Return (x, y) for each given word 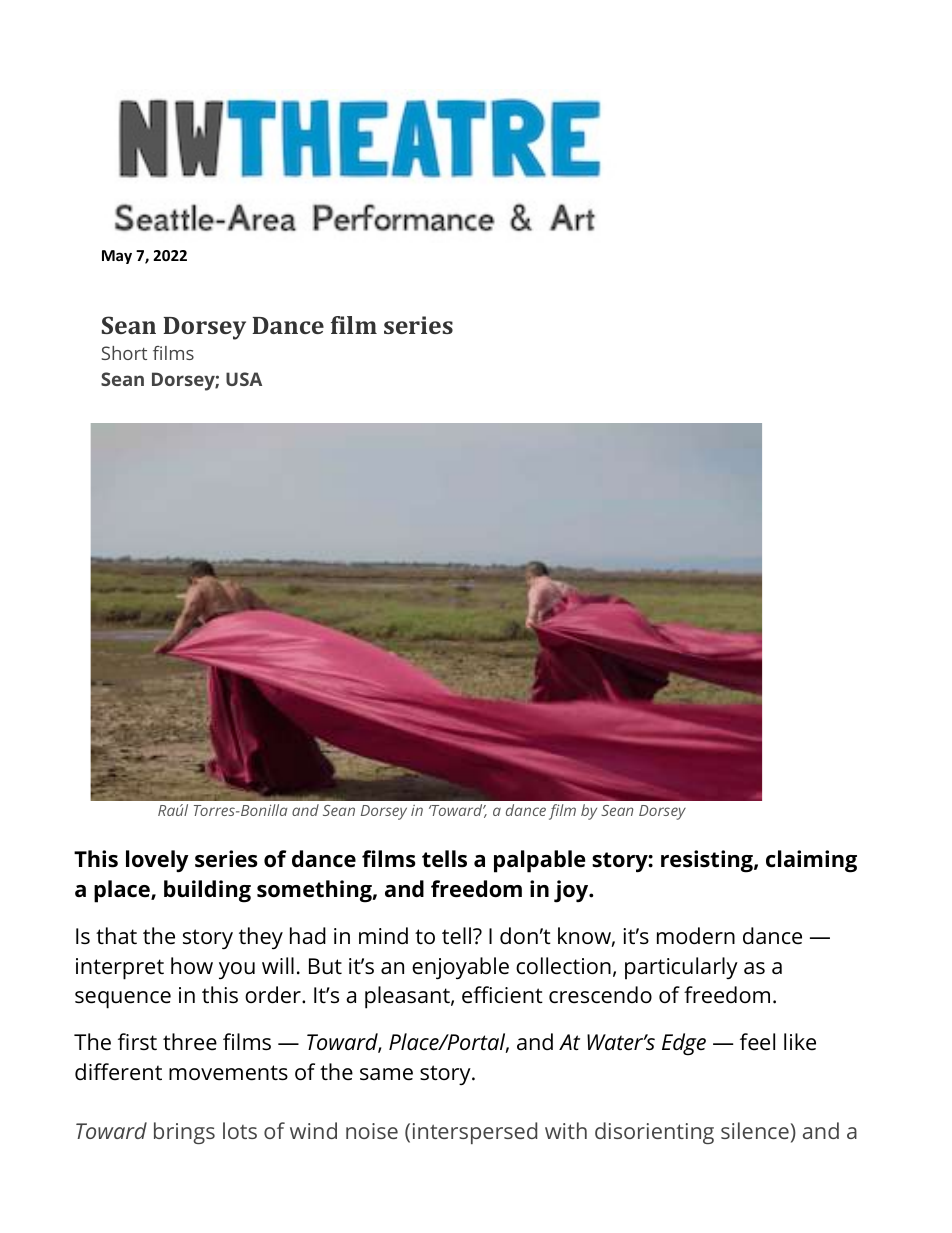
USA (244, 379)
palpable (539, 861)
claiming (811, 861)
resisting (708, 861)
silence (755, 1130)
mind (383, 936)
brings (184, 1133)
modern (696, 936)
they (261, 938)
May (117, 257)
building (207, 891)
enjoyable (460, 968)
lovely (157, 861)
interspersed (475, 1133)
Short (124, 353)
